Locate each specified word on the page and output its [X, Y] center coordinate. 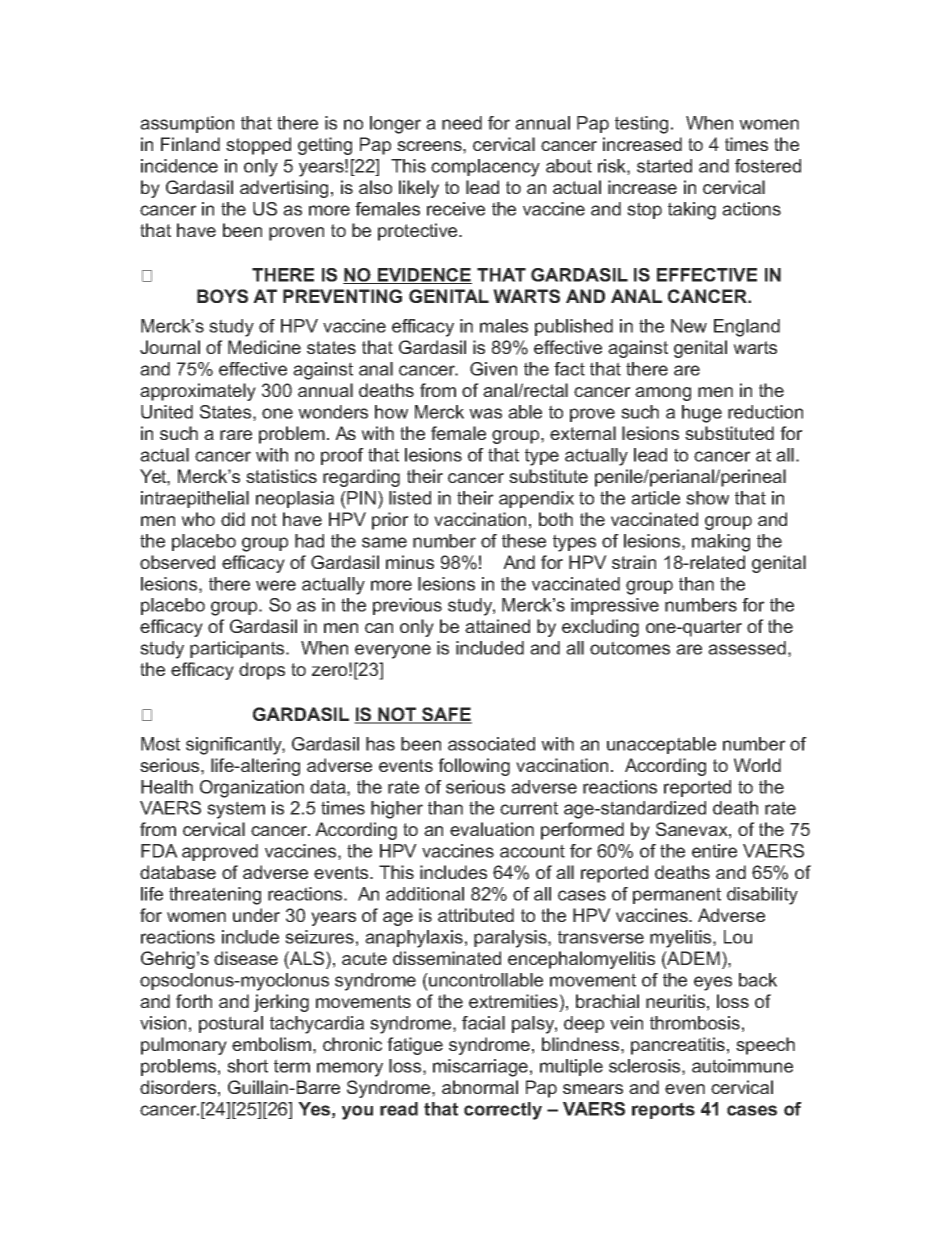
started [664, 166]
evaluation [492, 829]
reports [663, 1110]
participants [238, 649]
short [247, 1066]
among [663, 394]
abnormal [480, 1087]
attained [497, 626]
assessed [747, 648]
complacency [485, 168]
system [236, 810]
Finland [190, 144]
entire [714, 851]
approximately [198, 392]
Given [493, 369]
